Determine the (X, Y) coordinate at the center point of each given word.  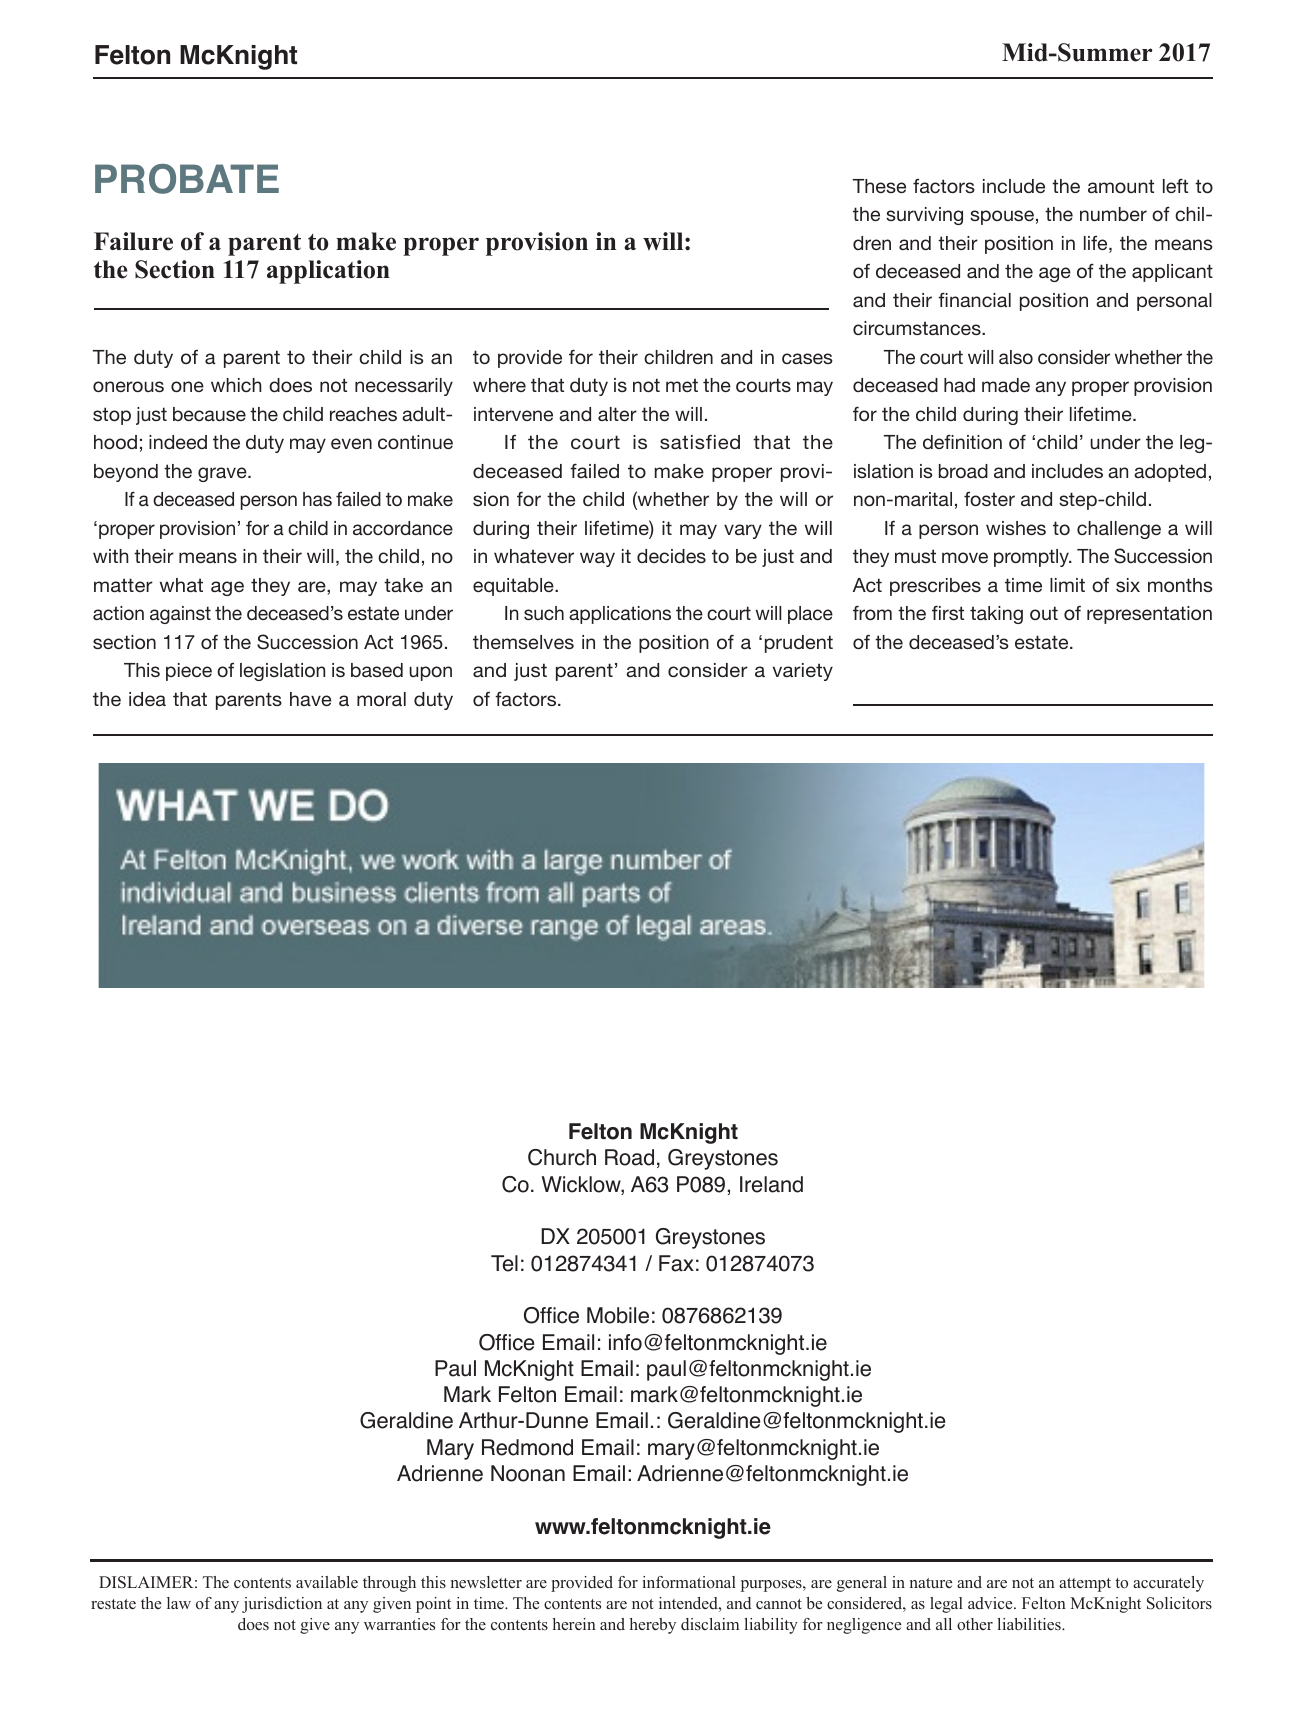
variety (803, 672)
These (879, 186)
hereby (653, 1626)
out (1044, 613)
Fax (676, 1263)
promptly (1032, 558)
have (310, 699)
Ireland (771, 1184)
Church (562, 1157)
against (180, 615)
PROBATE (187, 179)
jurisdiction (282, 1605)
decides (671, 556)
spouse (1002, 217)
